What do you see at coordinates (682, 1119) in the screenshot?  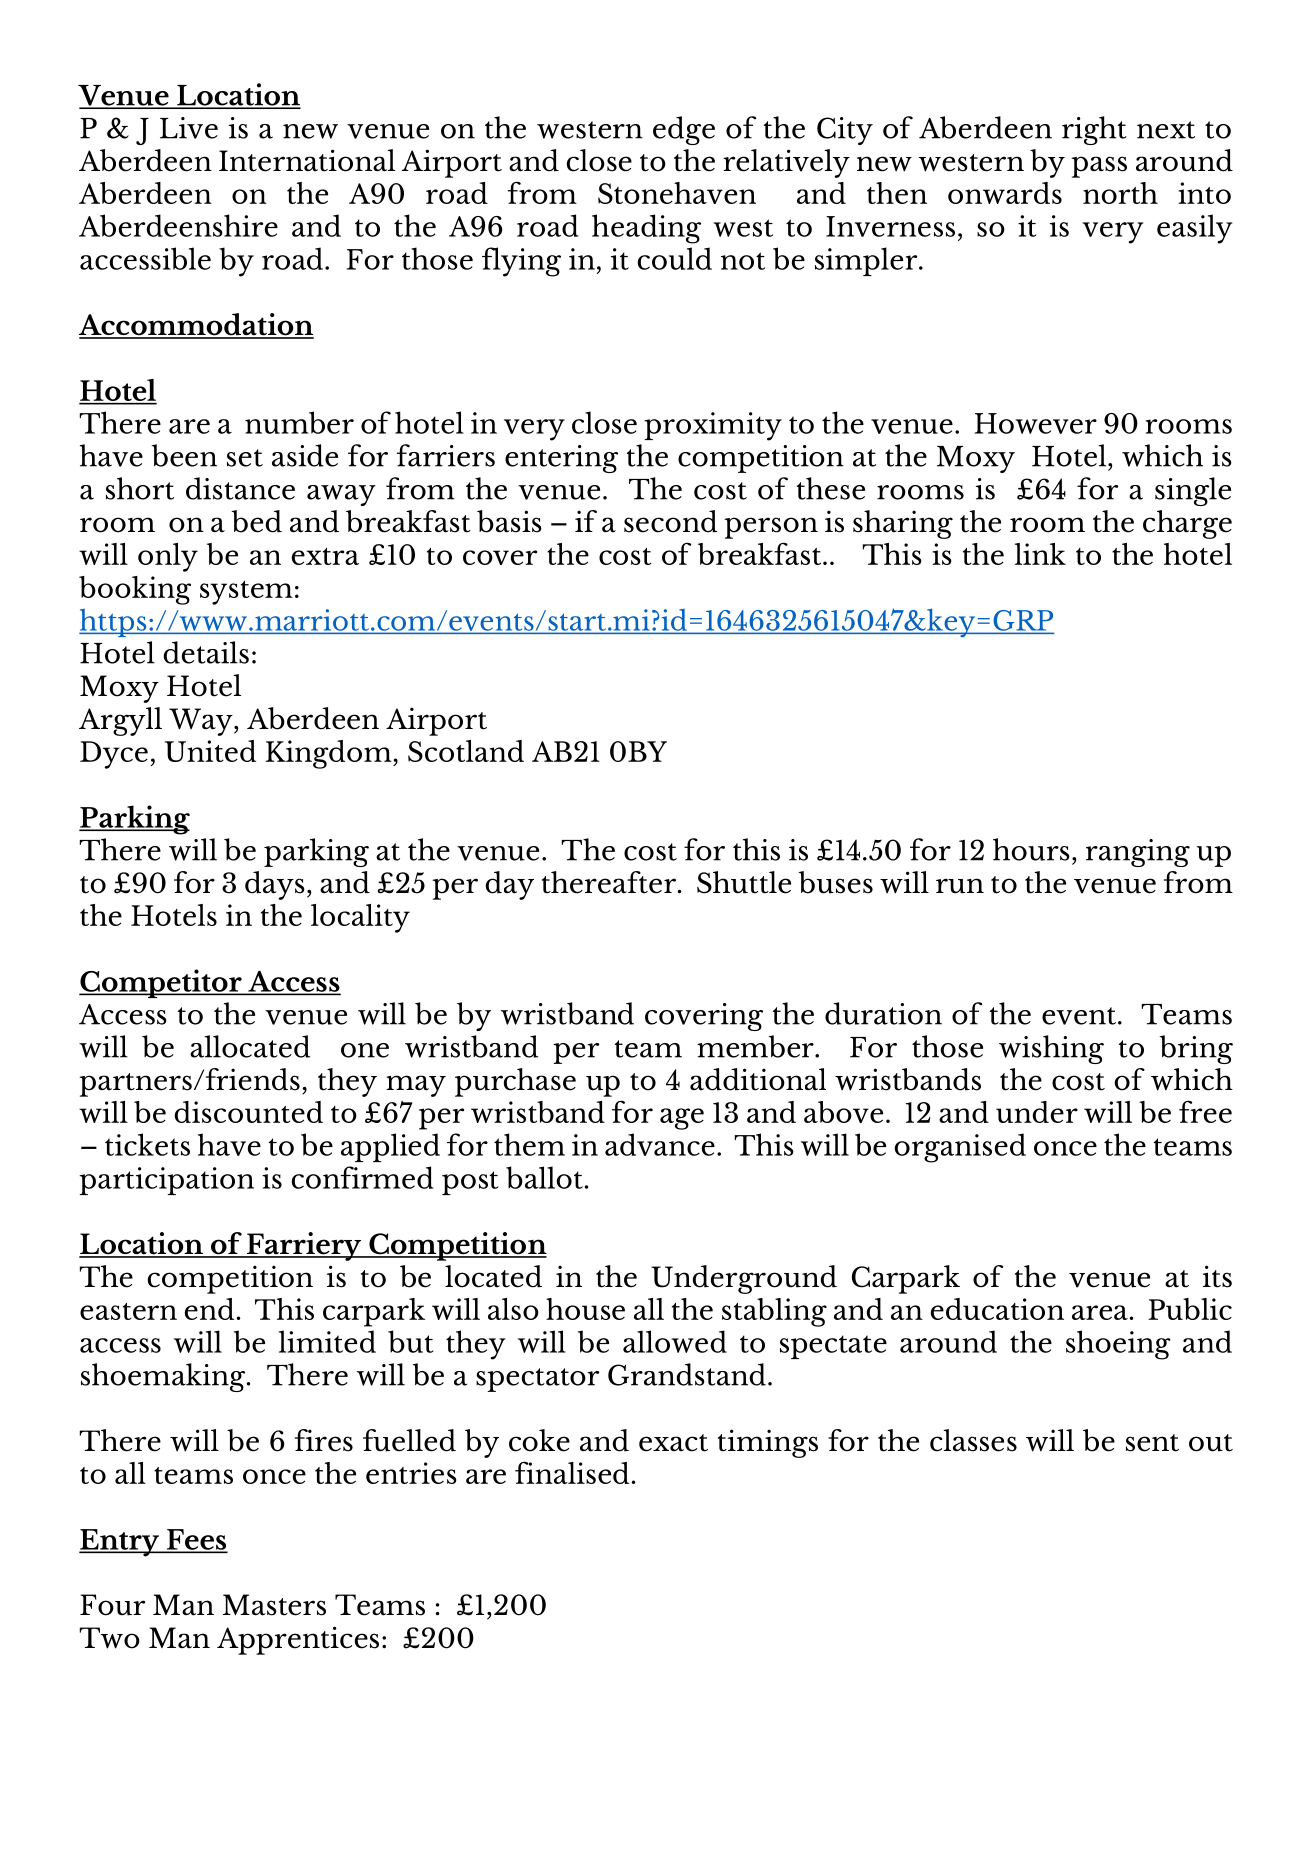 I see `age` at bounding box center [682, 1119].
